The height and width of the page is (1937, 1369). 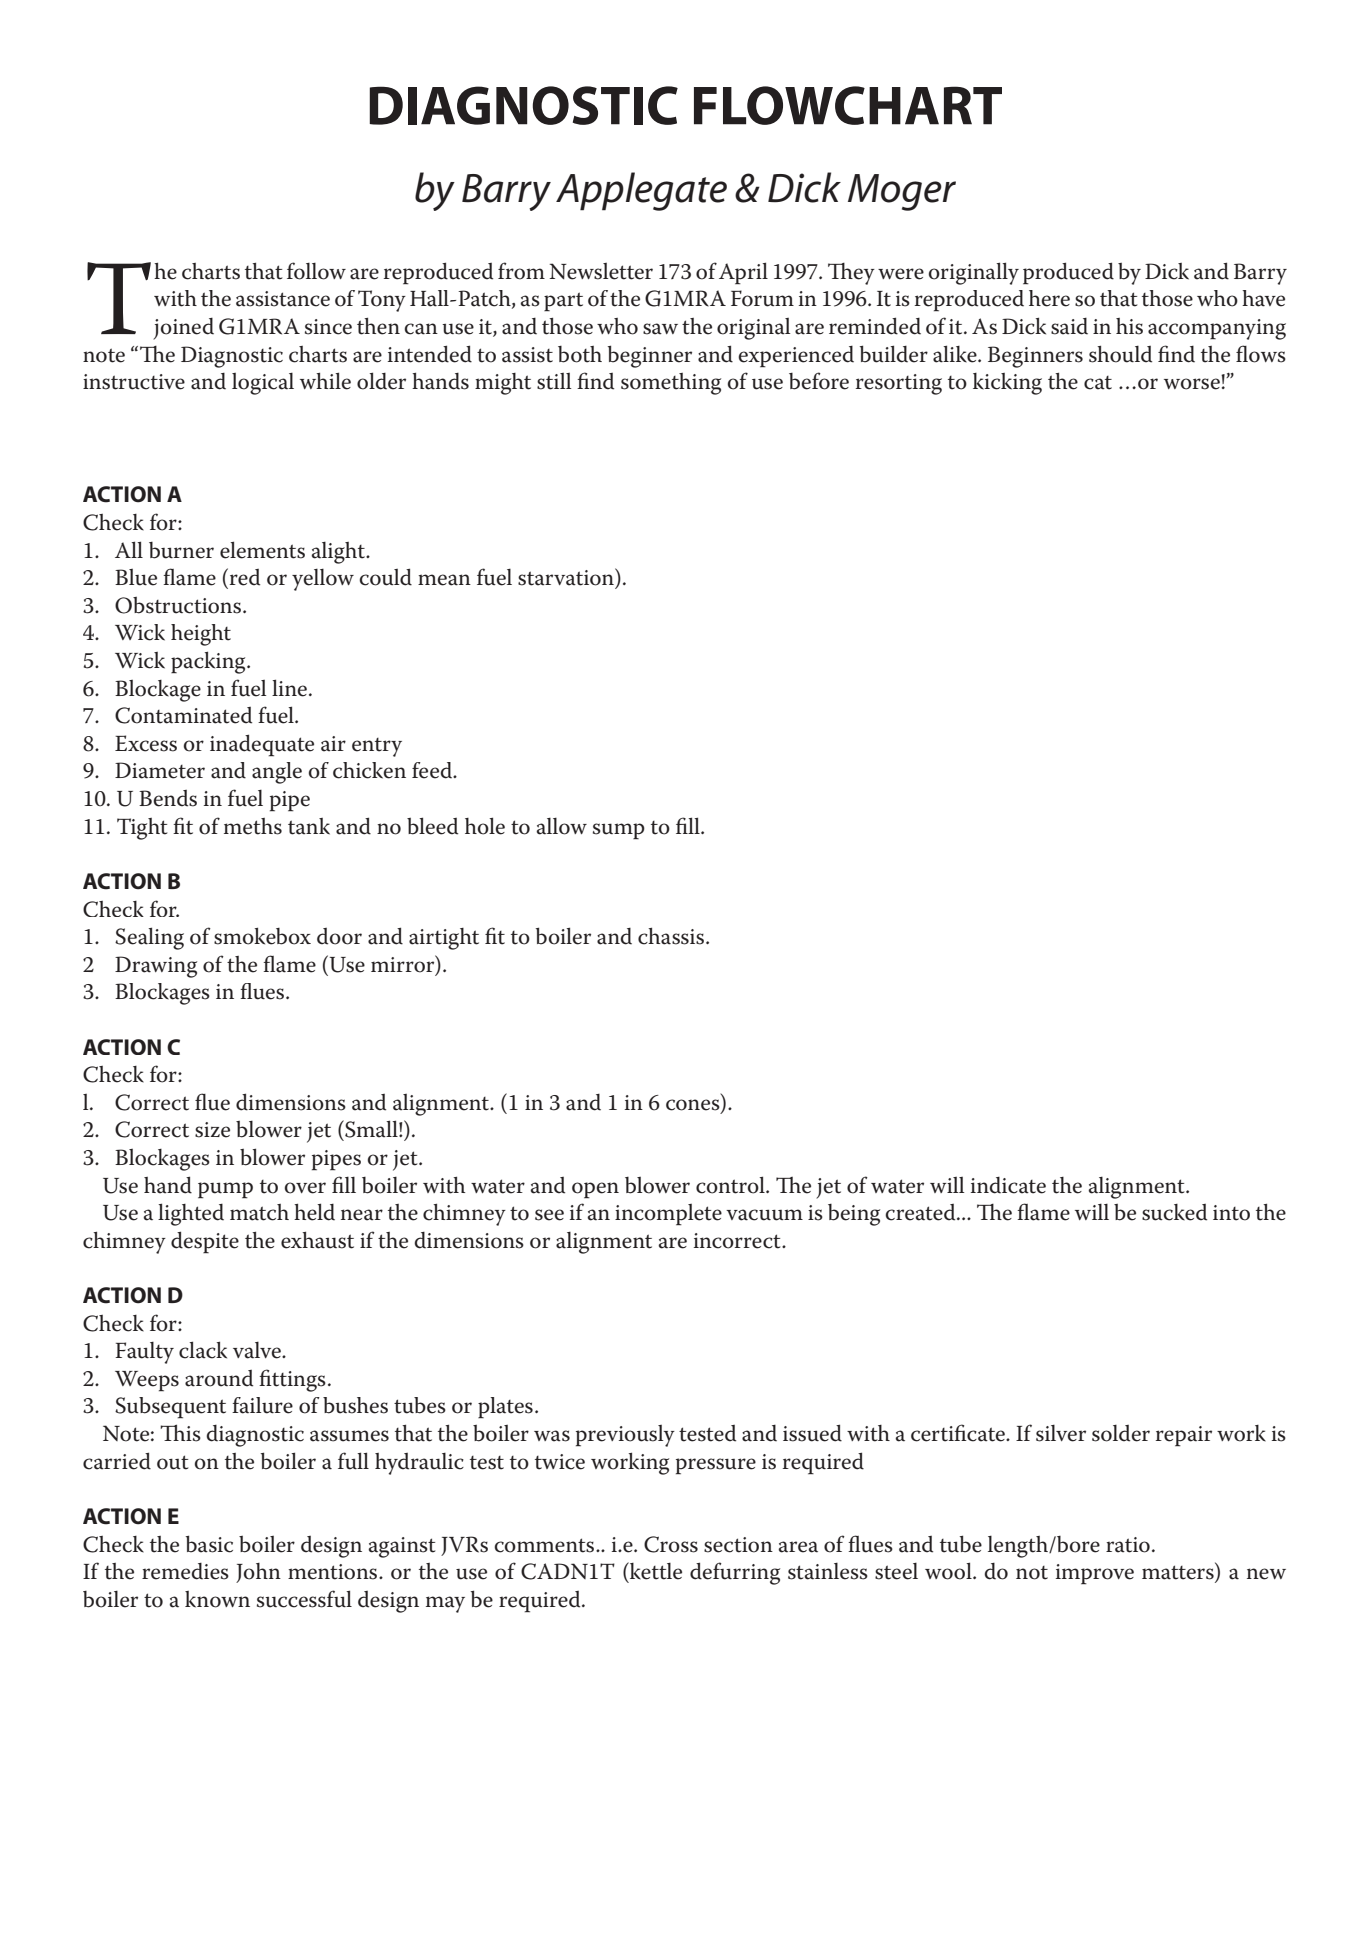 I want to click on height, so click(x=201, y=635).
